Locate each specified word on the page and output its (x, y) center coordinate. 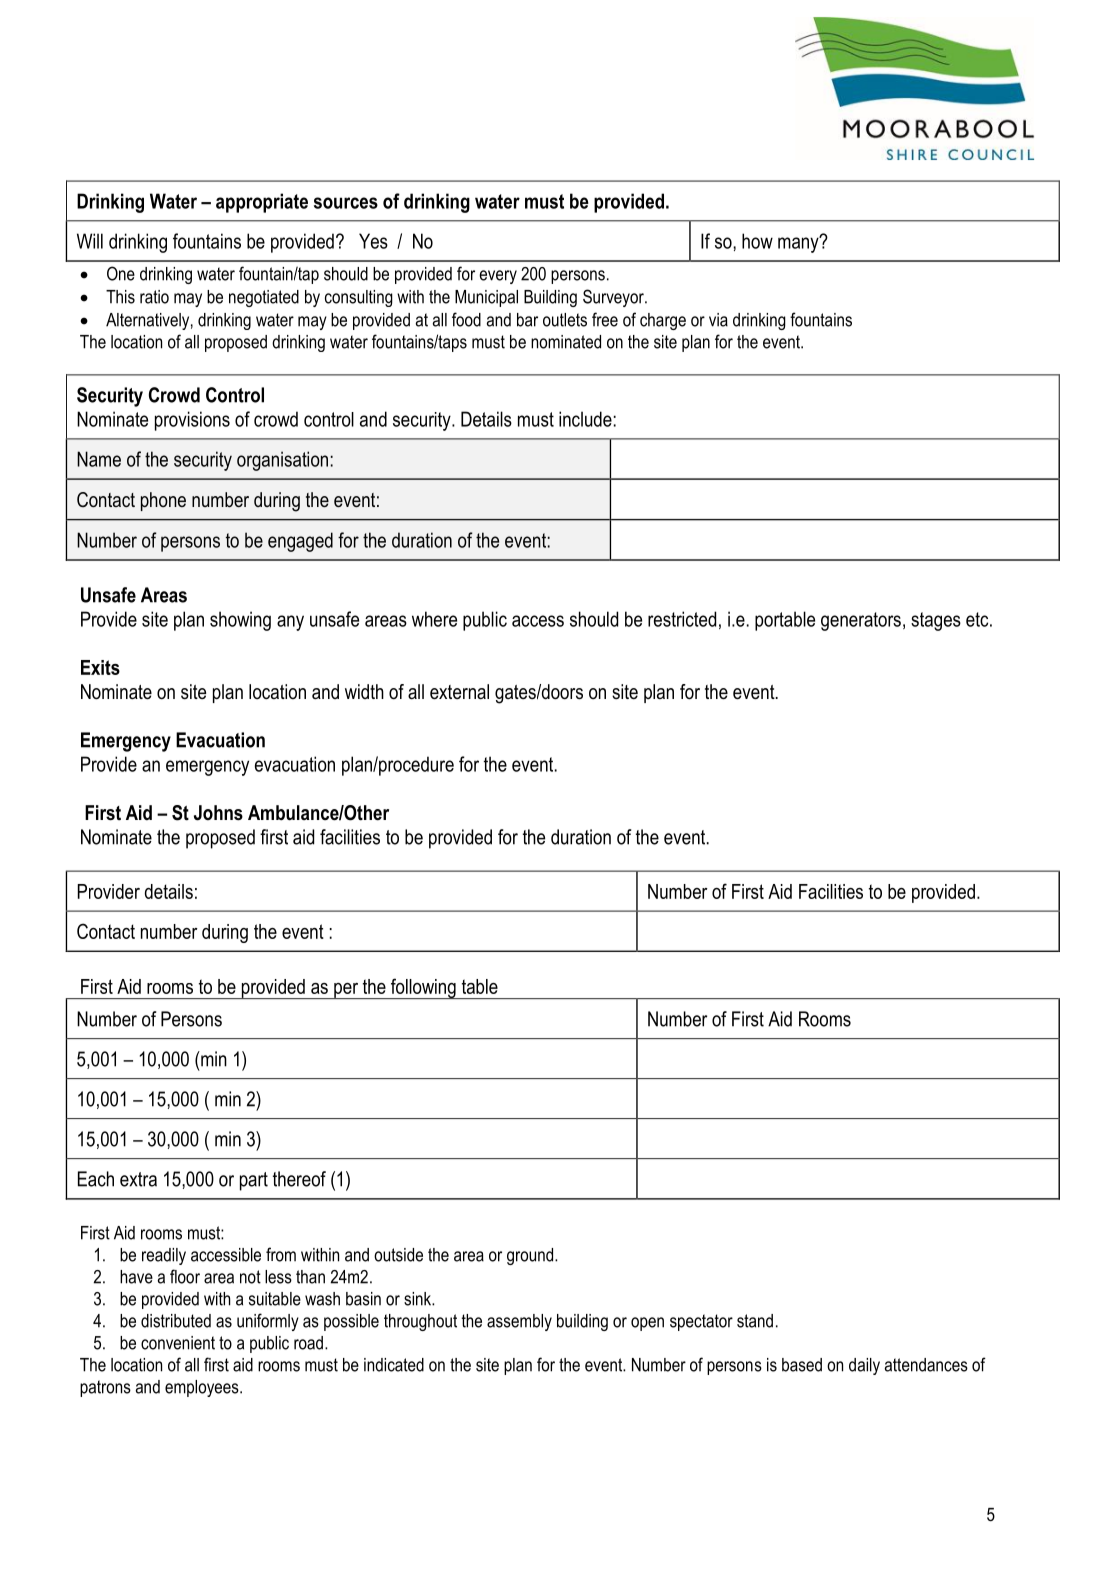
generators (861, 621)
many (799, 244)
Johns (218, 813)
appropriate (262, 203)
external (459, 692)
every (498, 277)
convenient (178, 1343)
